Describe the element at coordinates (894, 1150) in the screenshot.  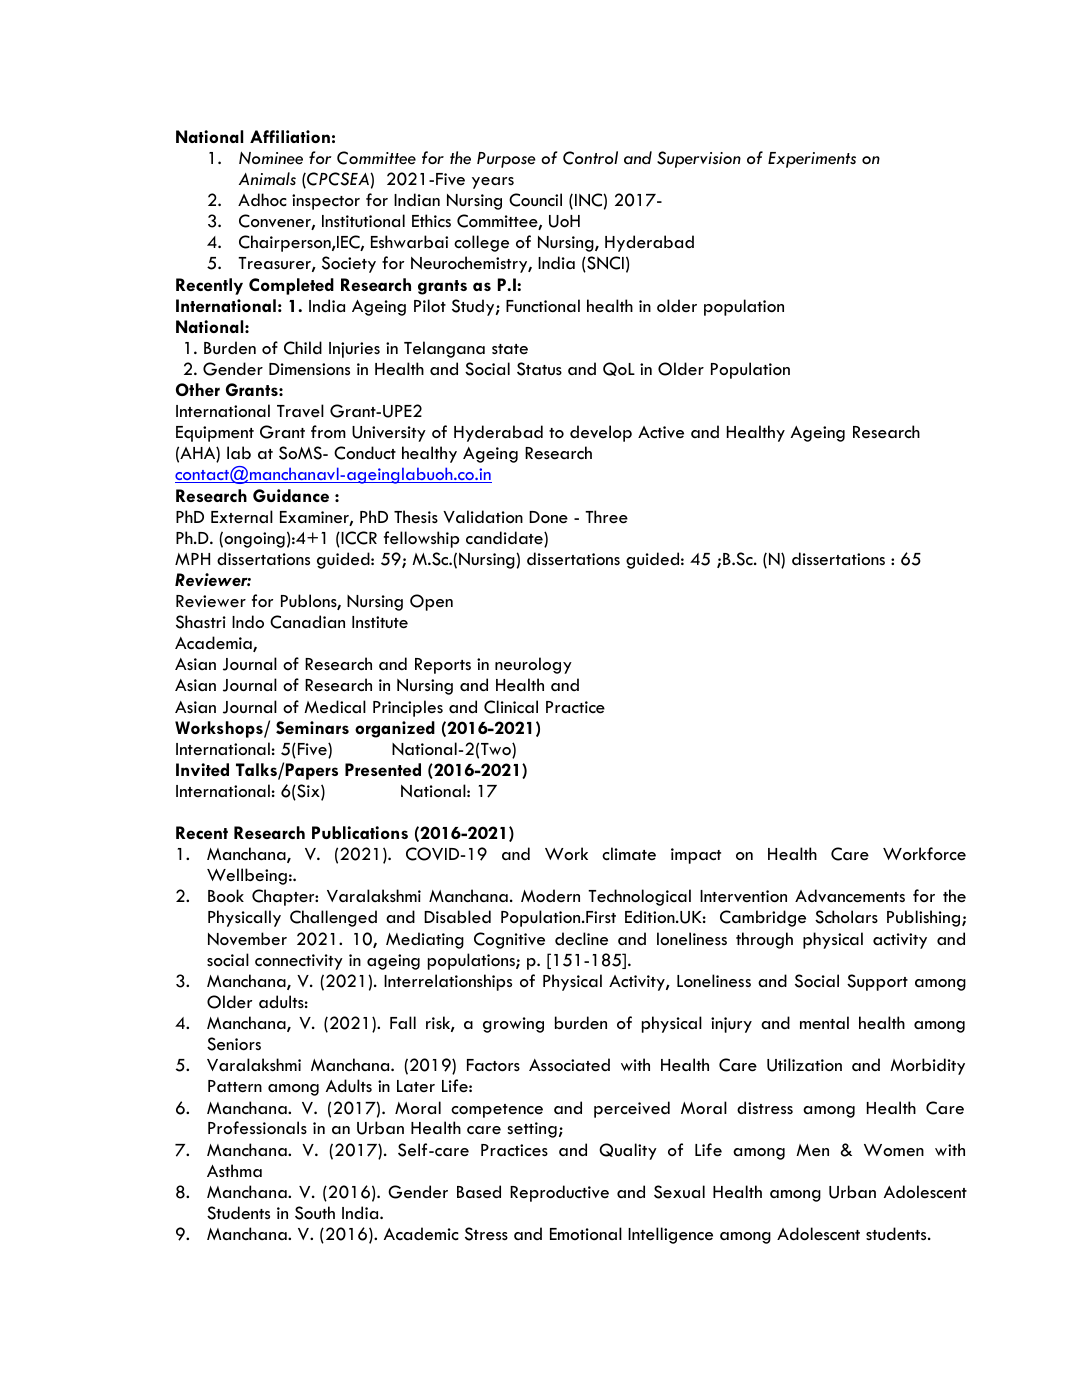
I see `Women` at that location.
